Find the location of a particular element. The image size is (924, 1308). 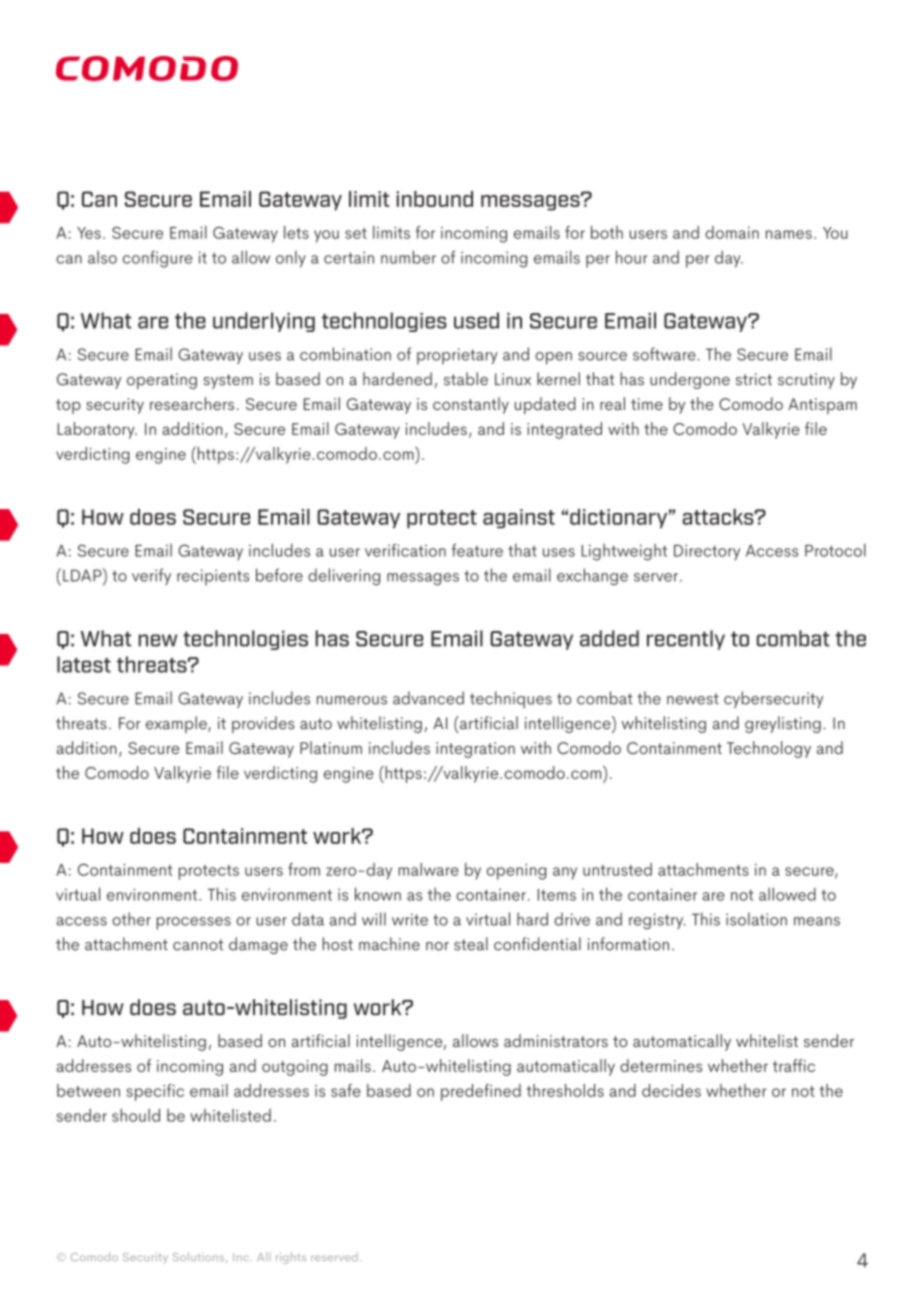

researchers is located at coordinates (192, 403).
